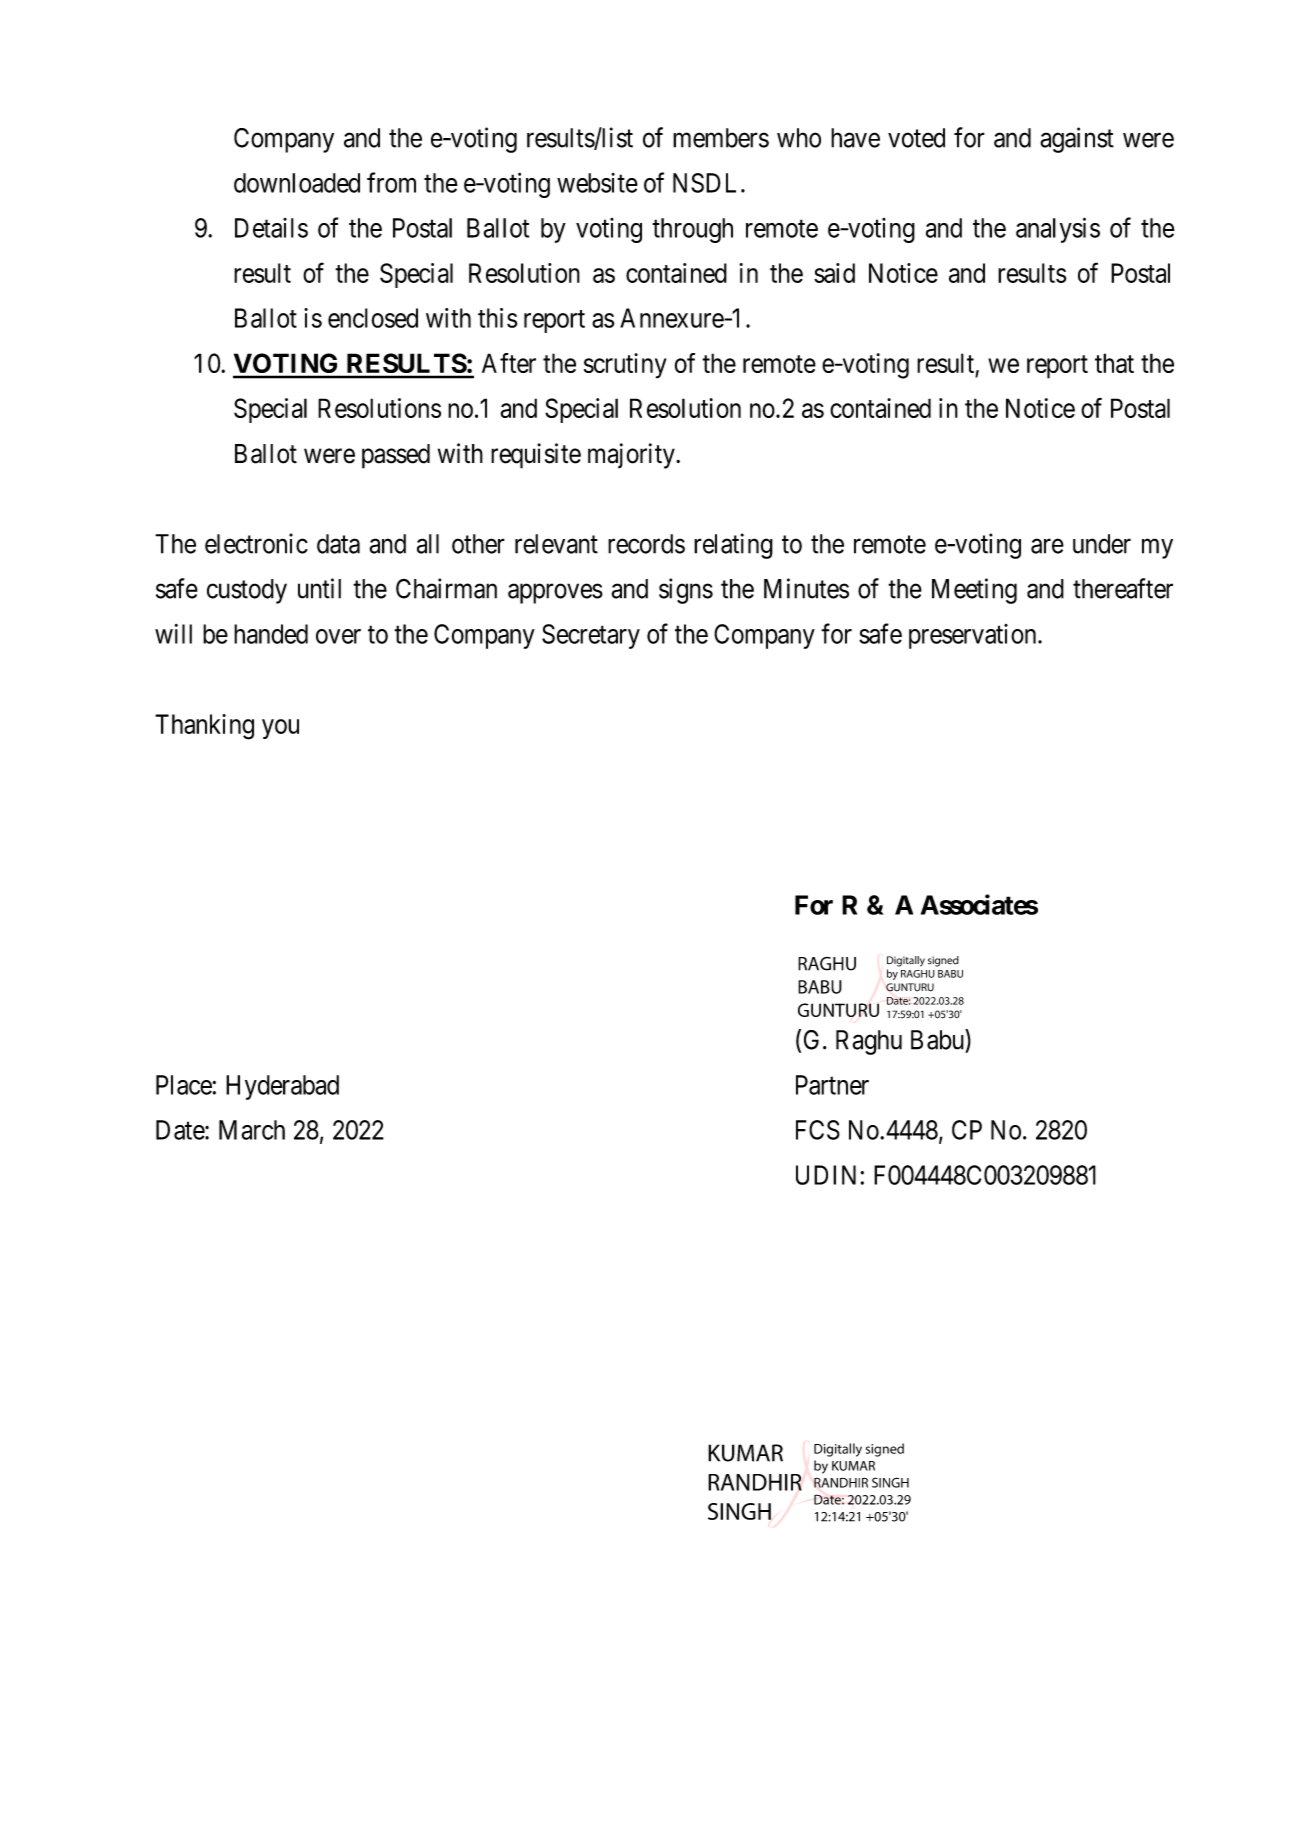  I want to click on are, so click(1047, 546).
